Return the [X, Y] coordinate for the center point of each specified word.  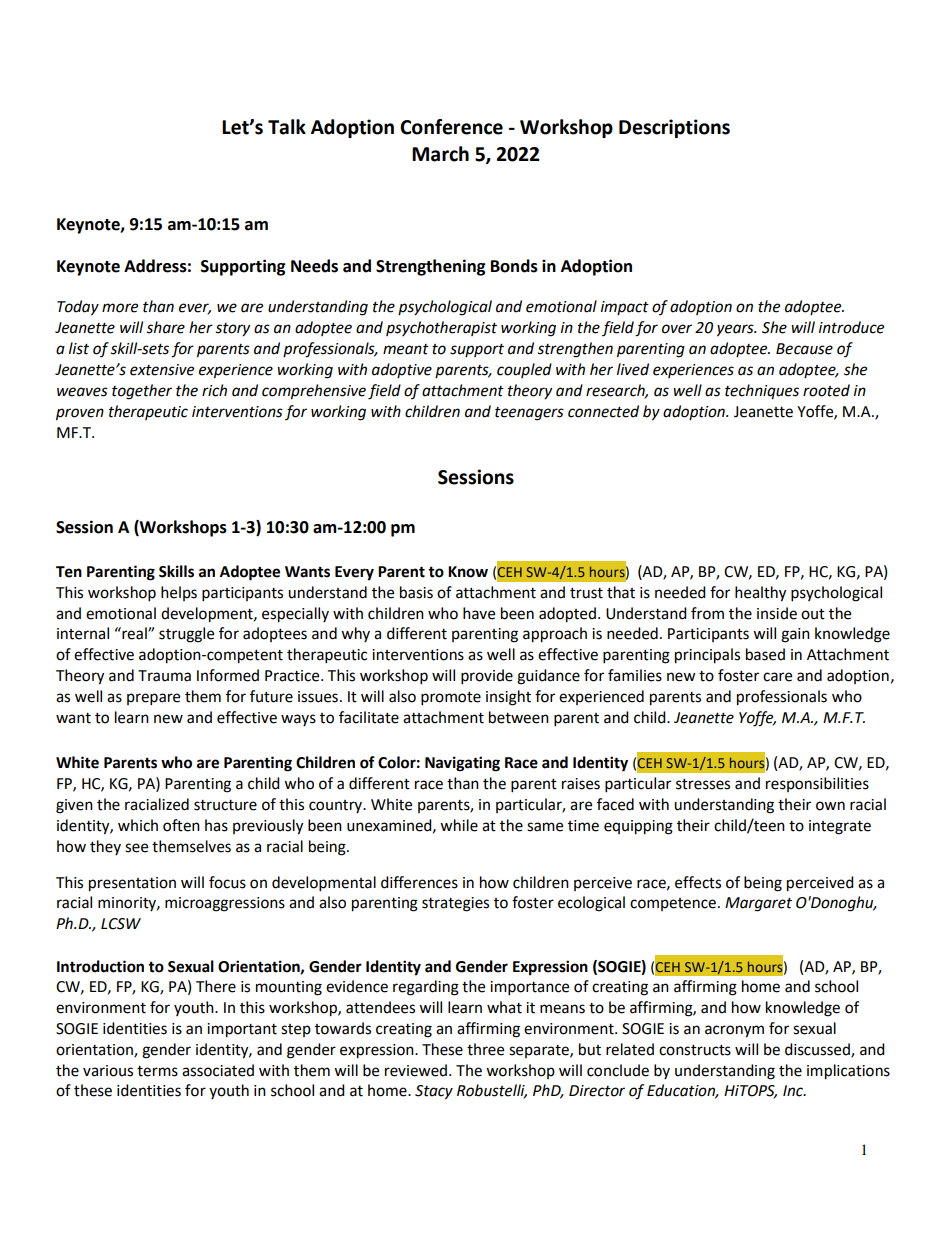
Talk [287, 127]
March [440, 154]
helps [179, 593]
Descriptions [674, 128]
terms [157, 1071]
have [479, 613]
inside [777, 613]
